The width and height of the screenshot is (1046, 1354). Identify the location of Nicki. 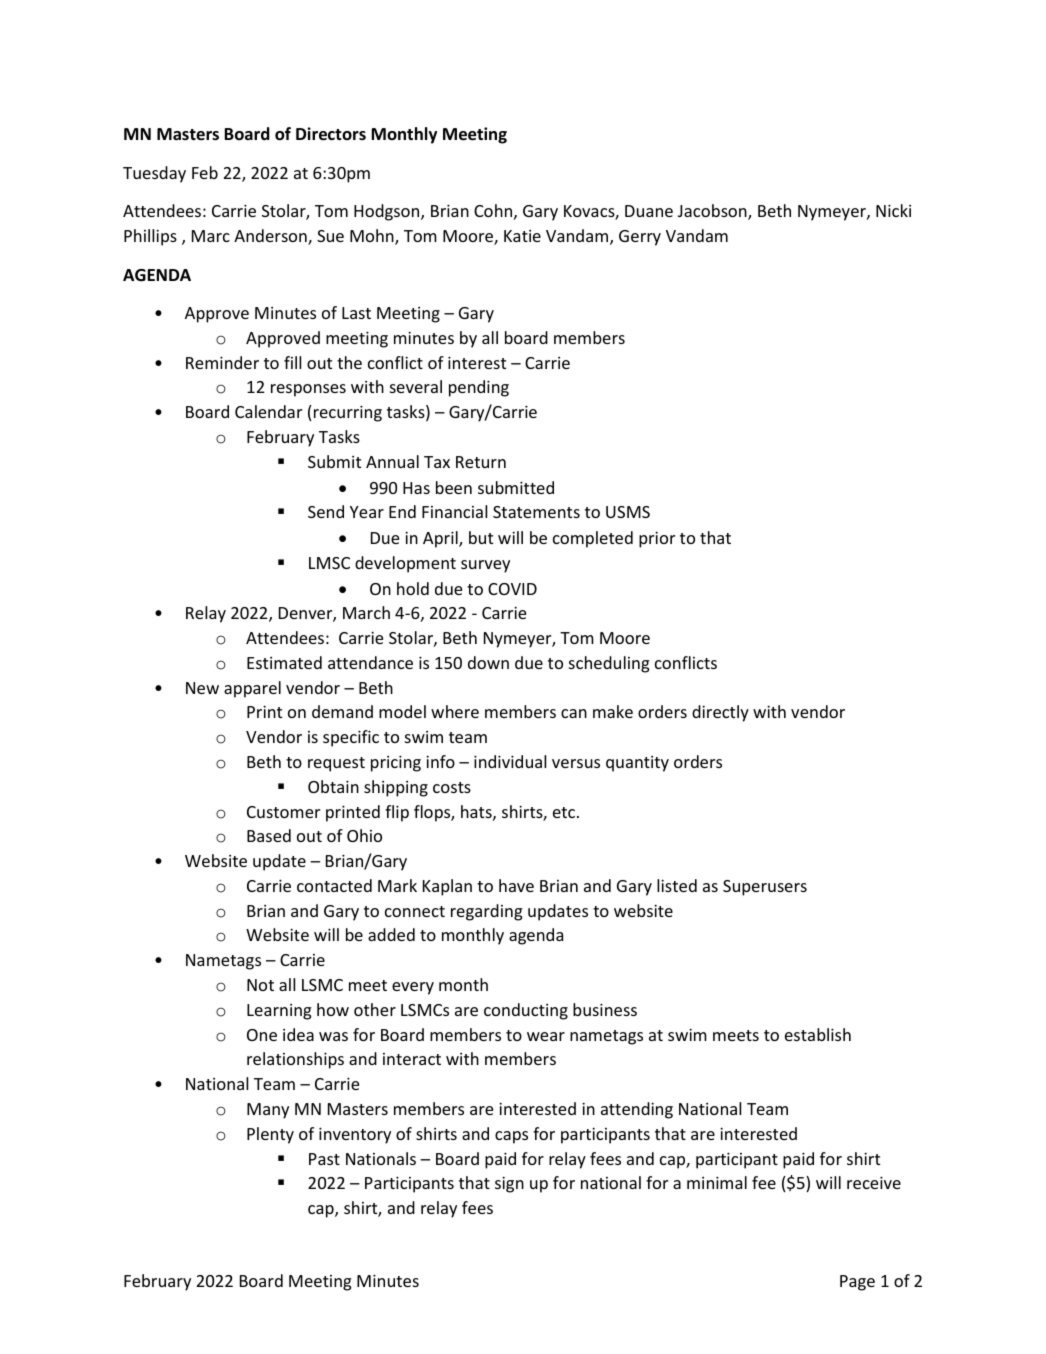
(893, 210).
